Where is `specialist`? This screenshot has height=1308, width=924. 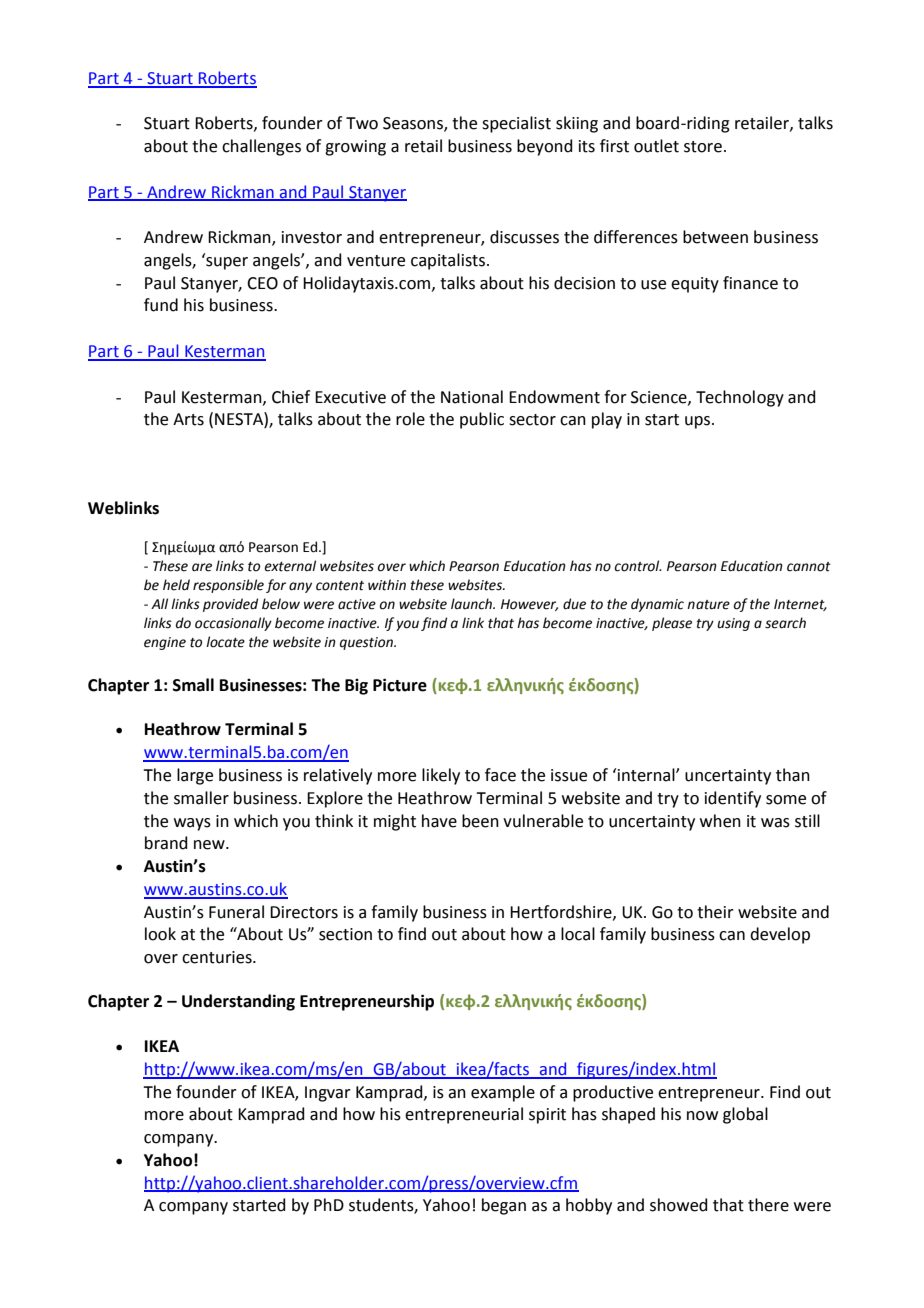 specialist is located at coordinates (516, 124).
